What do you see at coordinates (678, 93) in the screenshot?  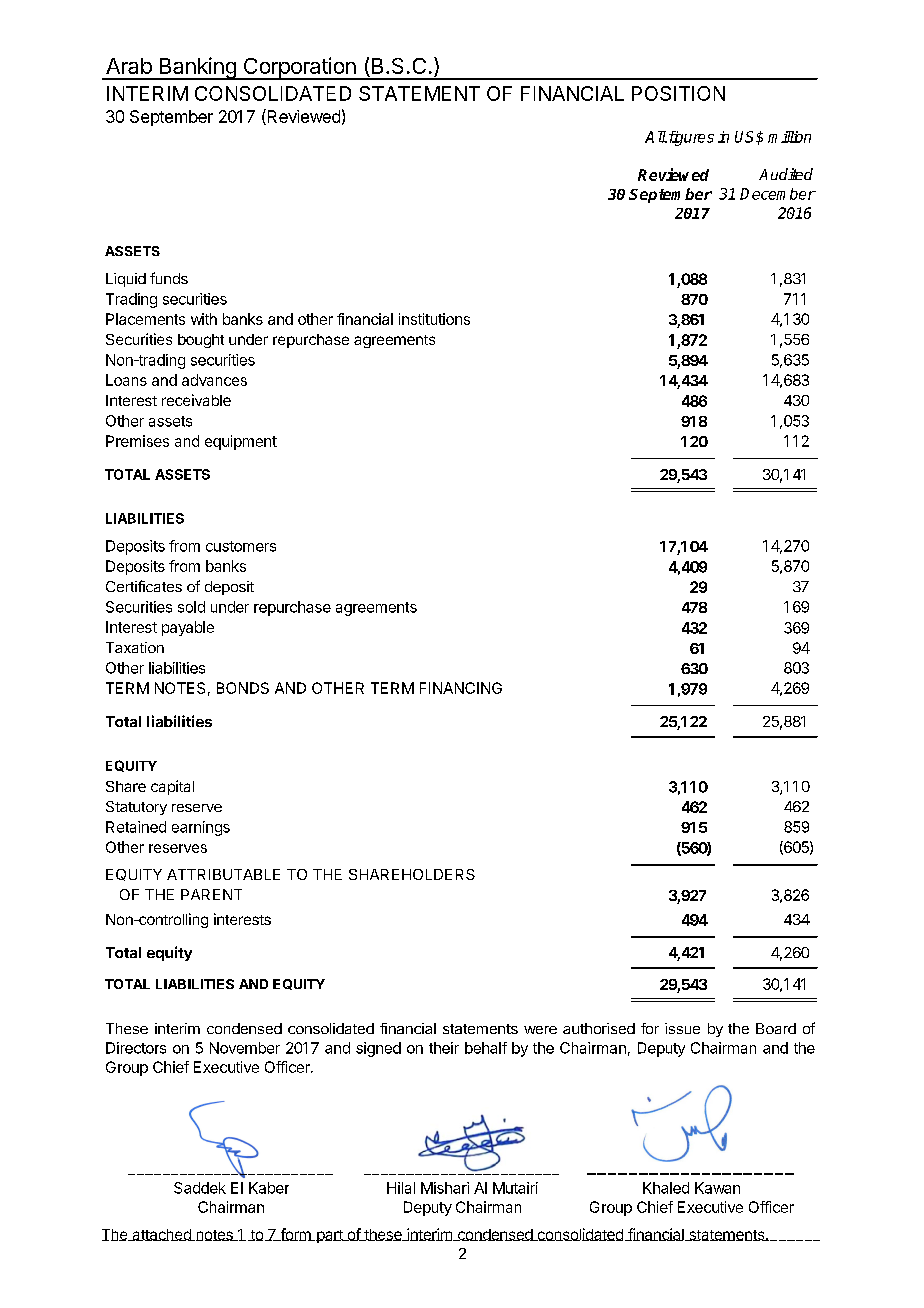 I see `POSITION` at bounding box center [678, 93].
